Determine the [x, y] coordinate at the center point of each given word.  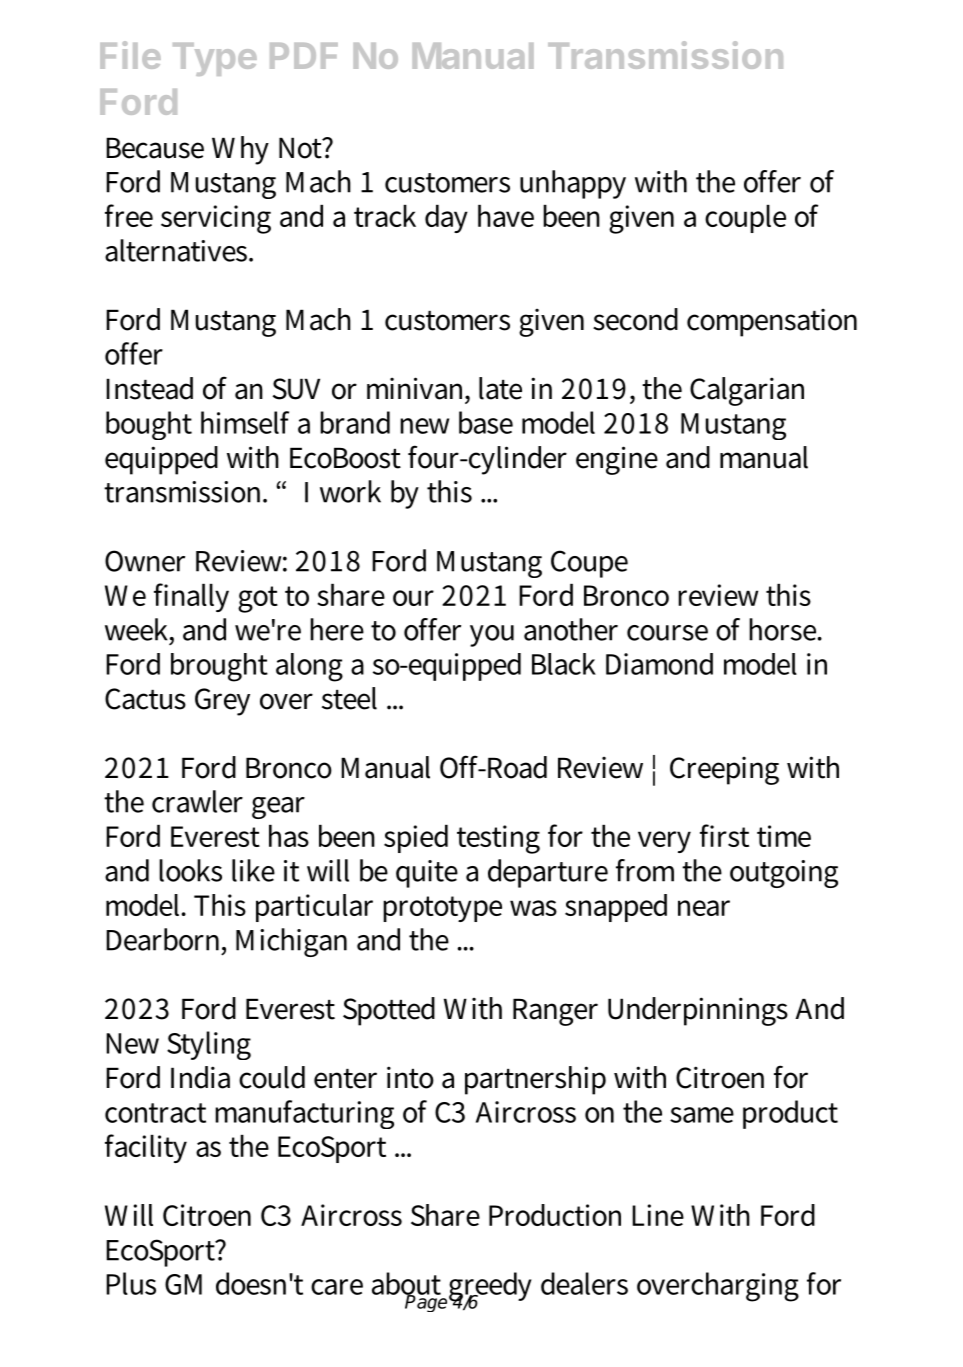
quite [427, 874]
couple [745, 219]
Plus [131, 1283]
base [486, 422]
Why [240, 150]
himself [245, 422]
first [724, 835]
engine [617, 460]
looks [190, 870]
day [446, 219]
